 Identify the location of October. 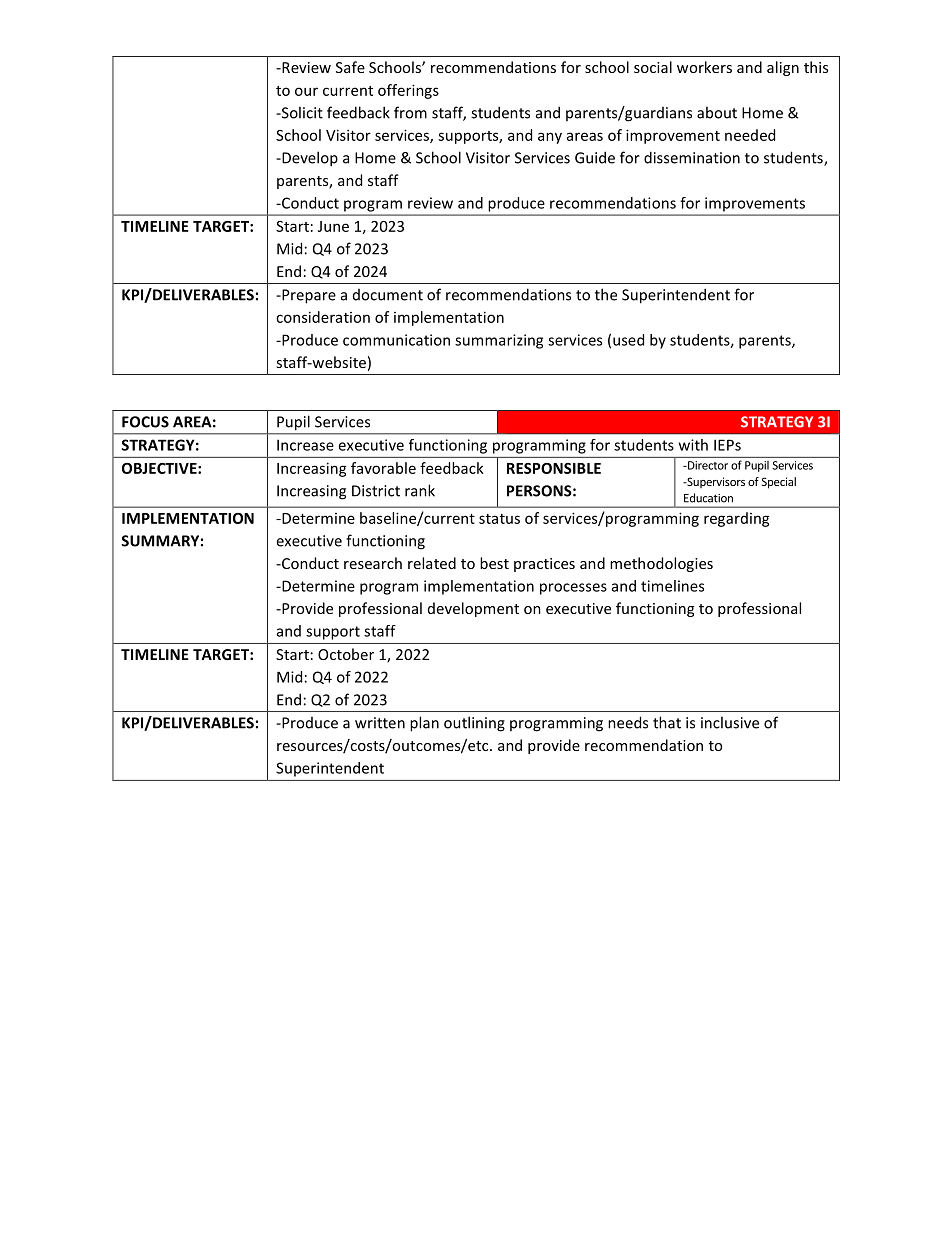
(346, 654).
